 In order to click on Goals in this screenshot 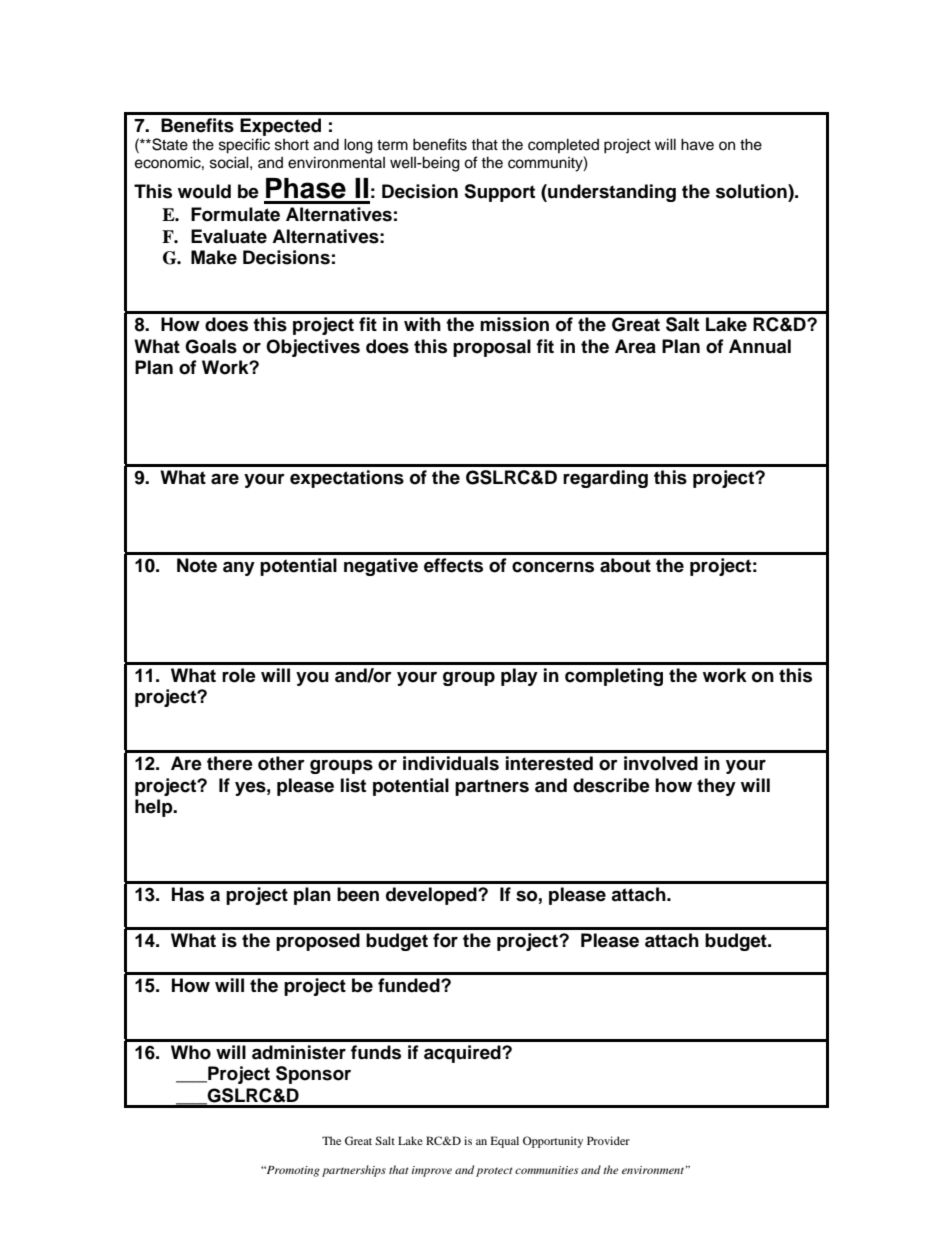, I will do `click(211, 346)`.
